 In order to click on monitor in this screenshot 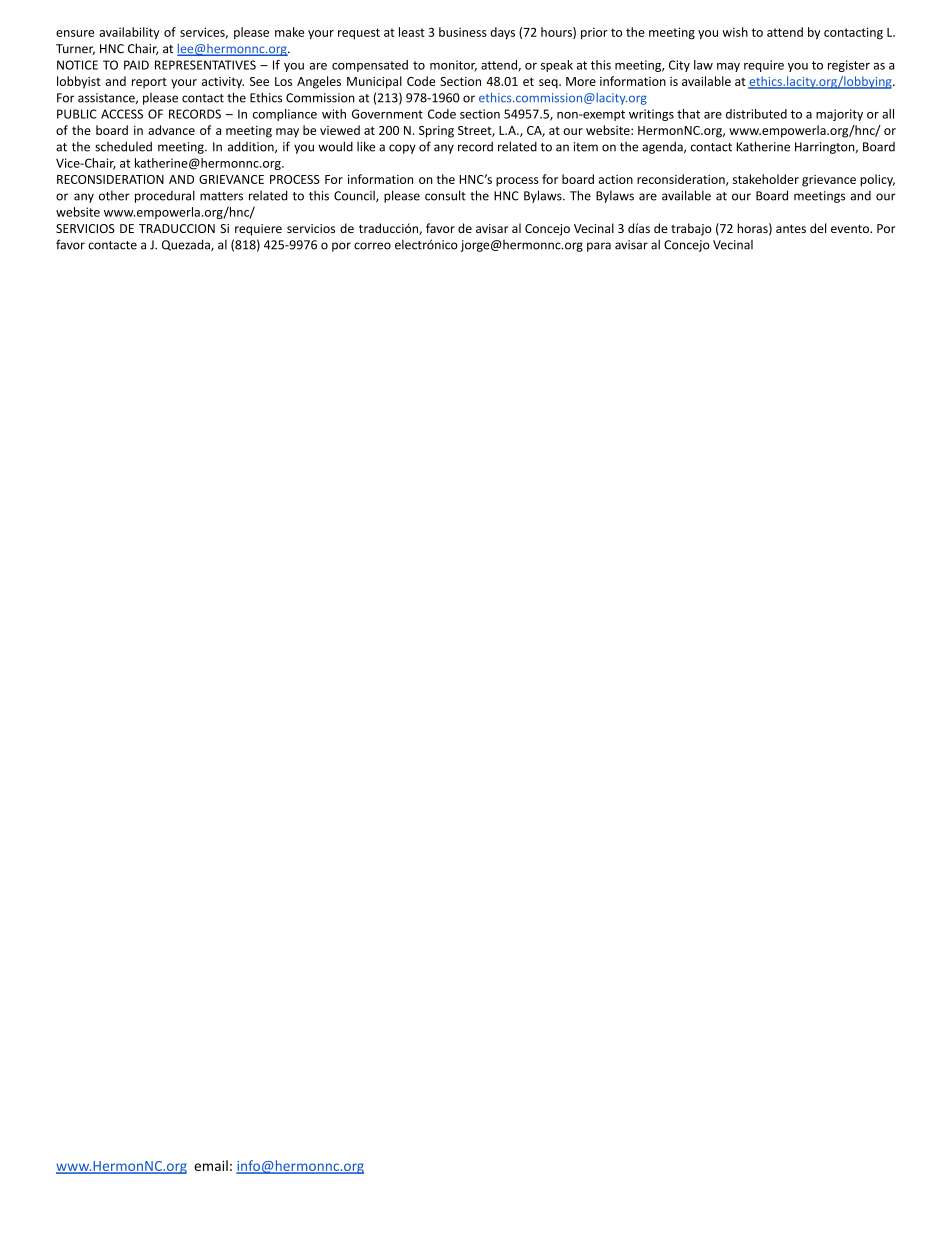, I will do `click(453, 66)`.
